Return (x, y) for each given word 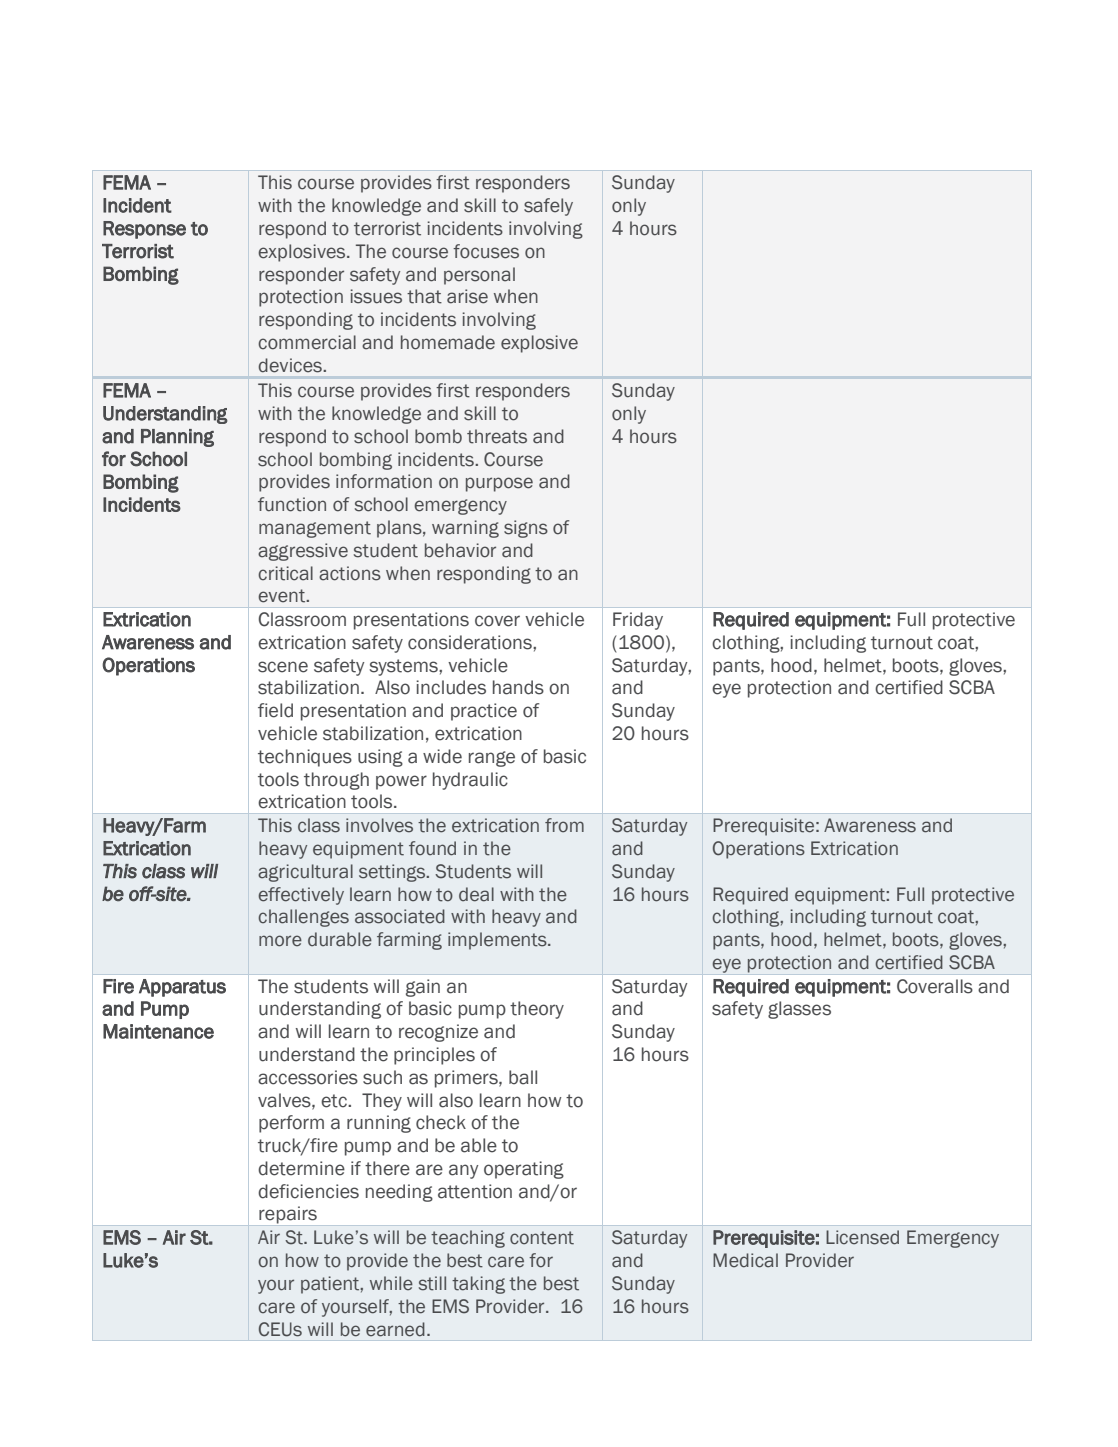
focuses (486, 251)
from (564, 825)
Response (144, 230)
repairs (288, 1215)
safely (548, 207)
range (492, 759)
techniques (305, 758)
